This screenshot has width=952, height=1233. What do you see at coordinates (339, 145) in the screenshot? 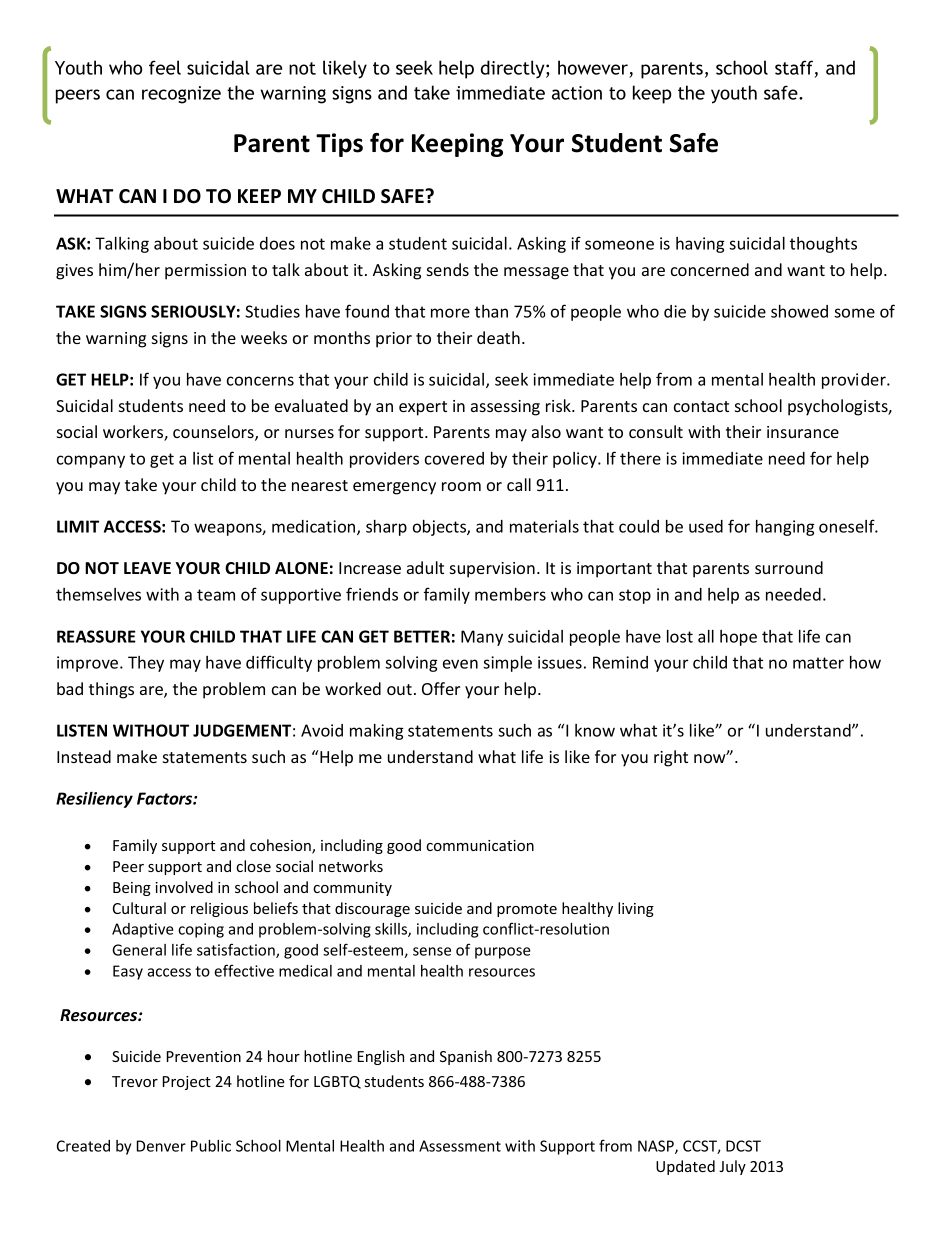
I see `Tips` at bounding box center [339, 145].
